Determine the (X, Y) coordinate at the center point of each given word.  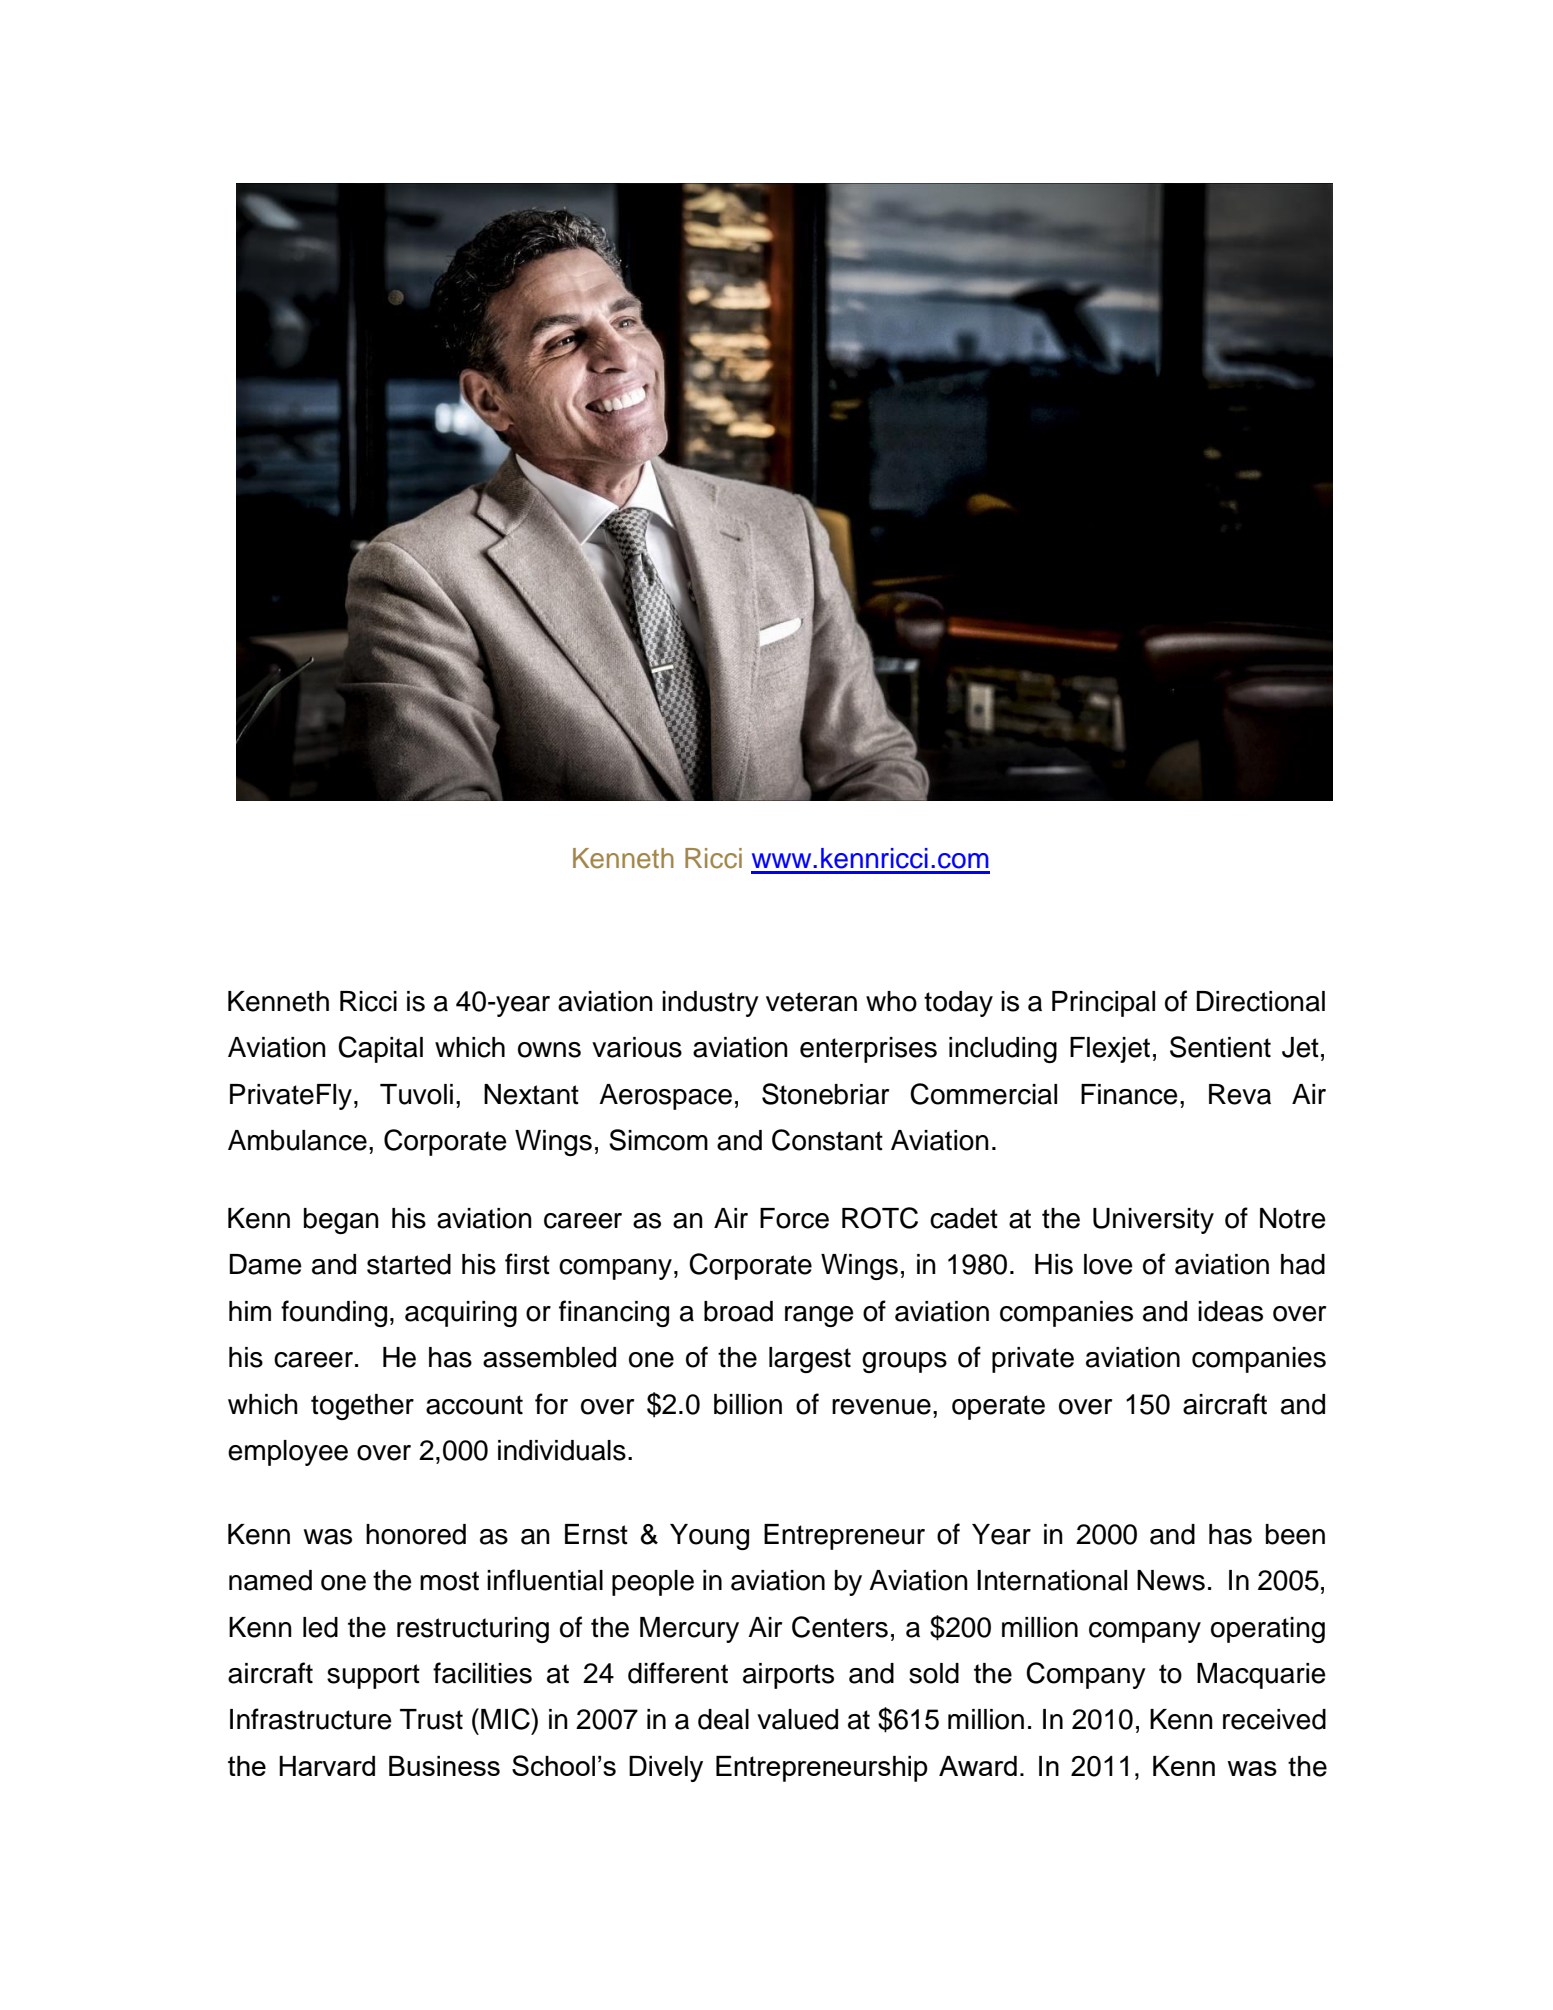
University (1153, 1221)
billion (748, 1404)
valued (797, 1719)
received (1274, 1719)
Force (794, 1218)
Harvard (327, 1766)
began (341, 1221)
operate (998, 1407)
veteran (811, 1002)
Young (709, 1537)
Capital (380, 1049)
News (1171, 1580)
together (362, 1407)
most (449, 1581)
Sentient (1220, 1047)
